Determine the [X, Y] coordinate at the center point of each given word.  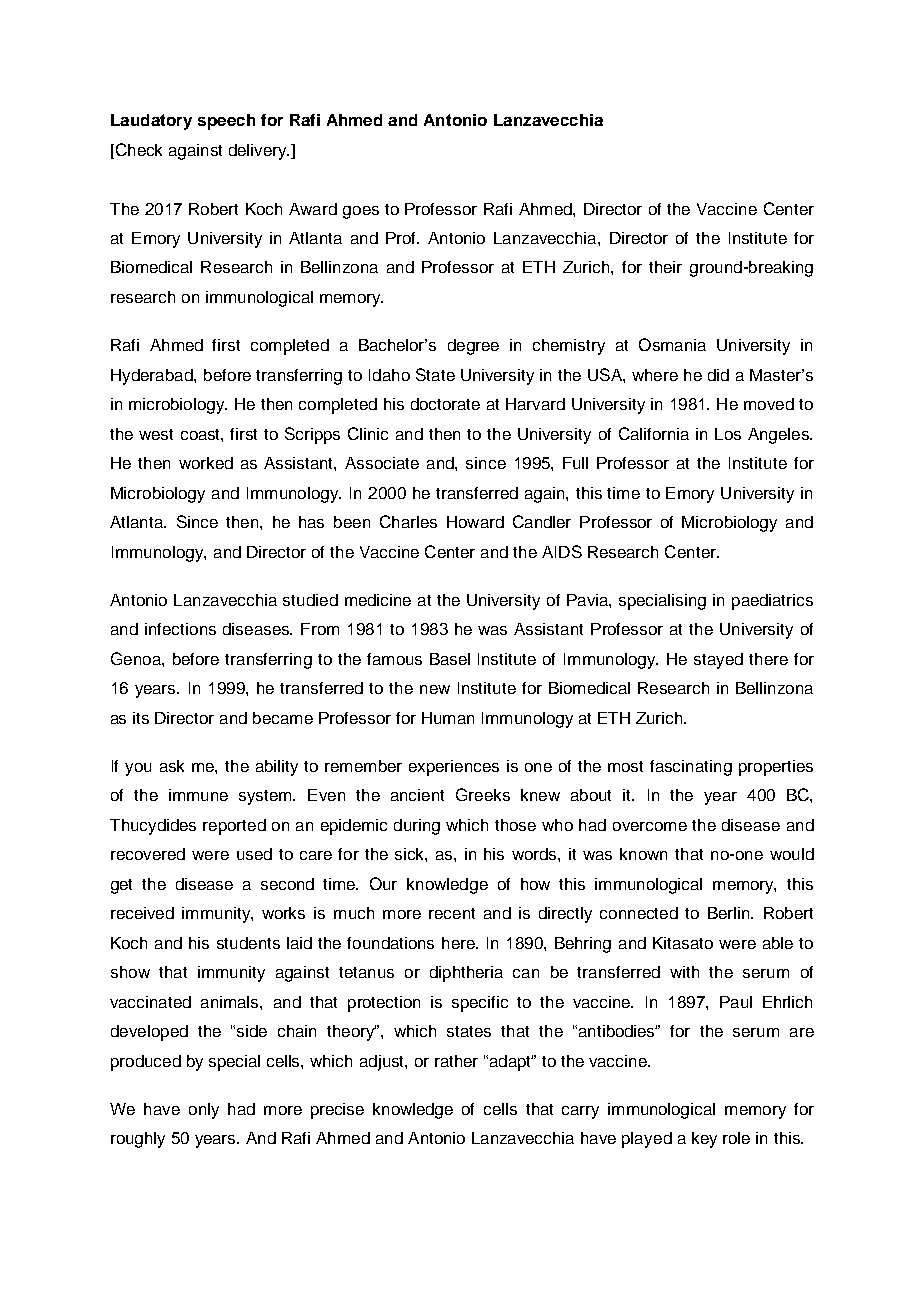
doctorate [445, 404]
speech [226, 122]
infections [180, 629]
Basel [450, 659]
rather [456, 1061]
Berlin [730, 913]
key [704, 1140]
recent [452, 913]
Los [728, 434]
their [665, 267]
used [254, 854]
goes [361, 212]
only [204, 1111]
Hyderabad [153, 377]
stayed [718, 661]
